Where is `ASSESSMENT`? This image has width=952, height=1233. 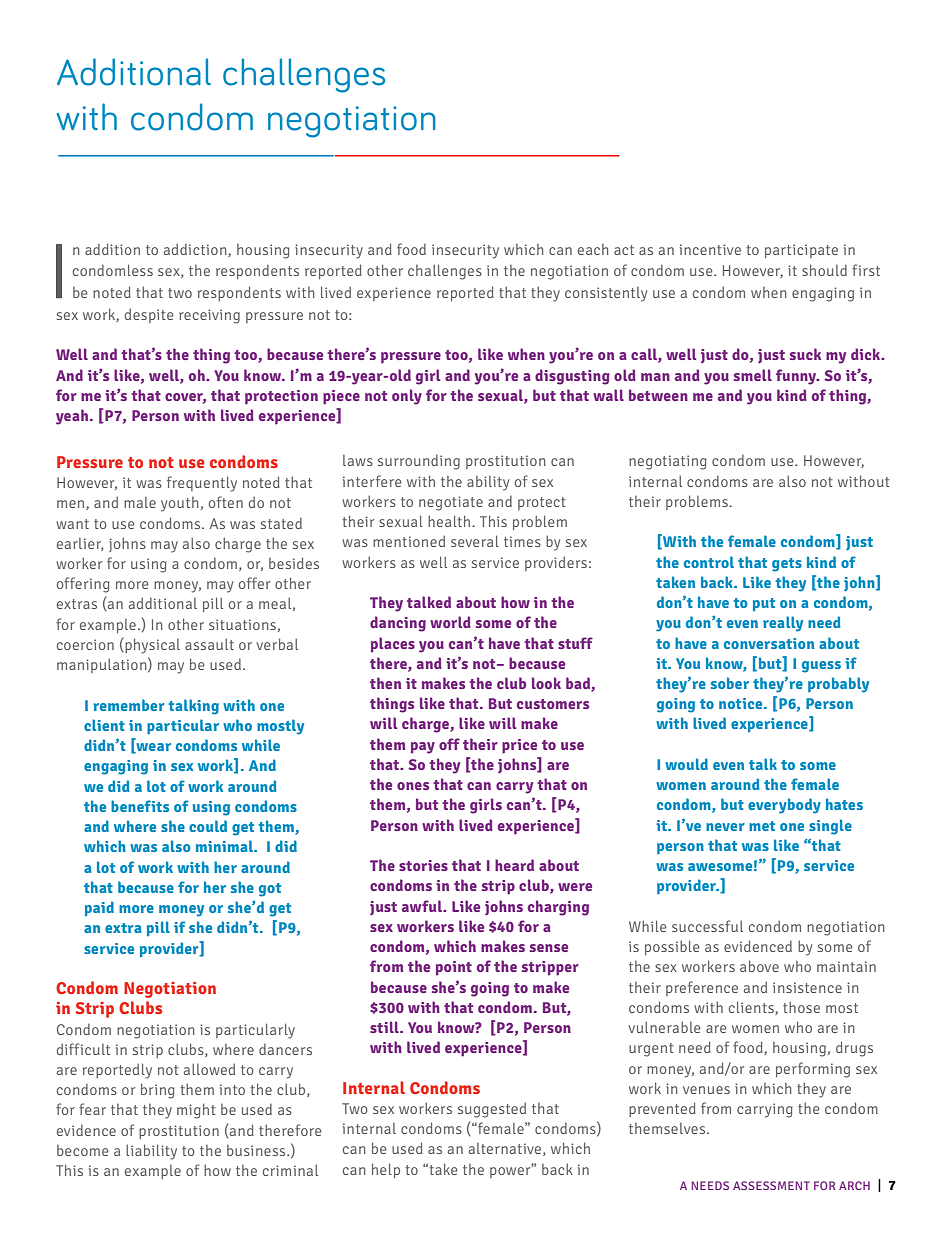
ASSESSMENT is located at coordinates (771, 1185).
